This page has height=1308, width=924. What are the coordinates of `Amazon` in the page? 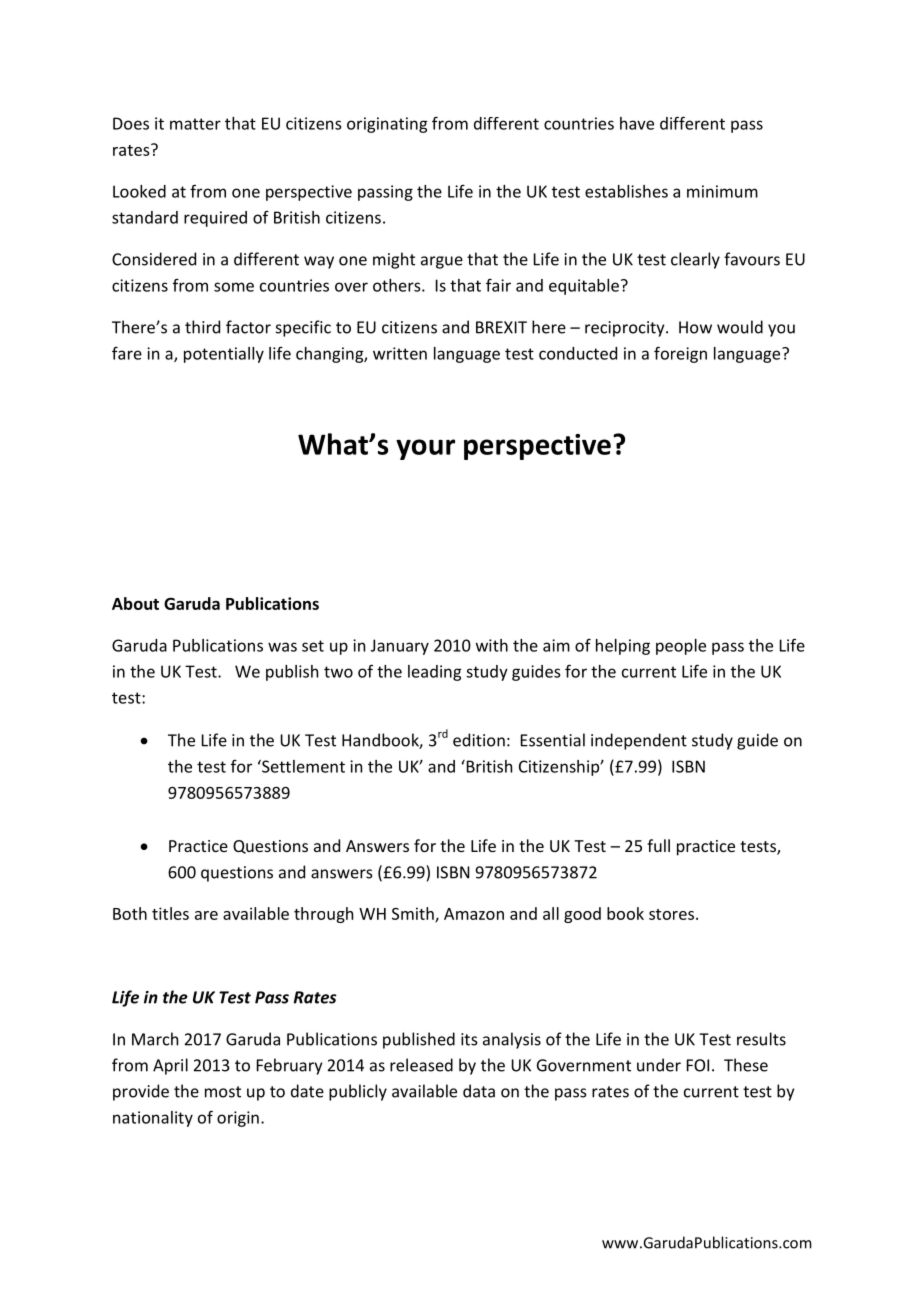 It's located at (474, 914).
